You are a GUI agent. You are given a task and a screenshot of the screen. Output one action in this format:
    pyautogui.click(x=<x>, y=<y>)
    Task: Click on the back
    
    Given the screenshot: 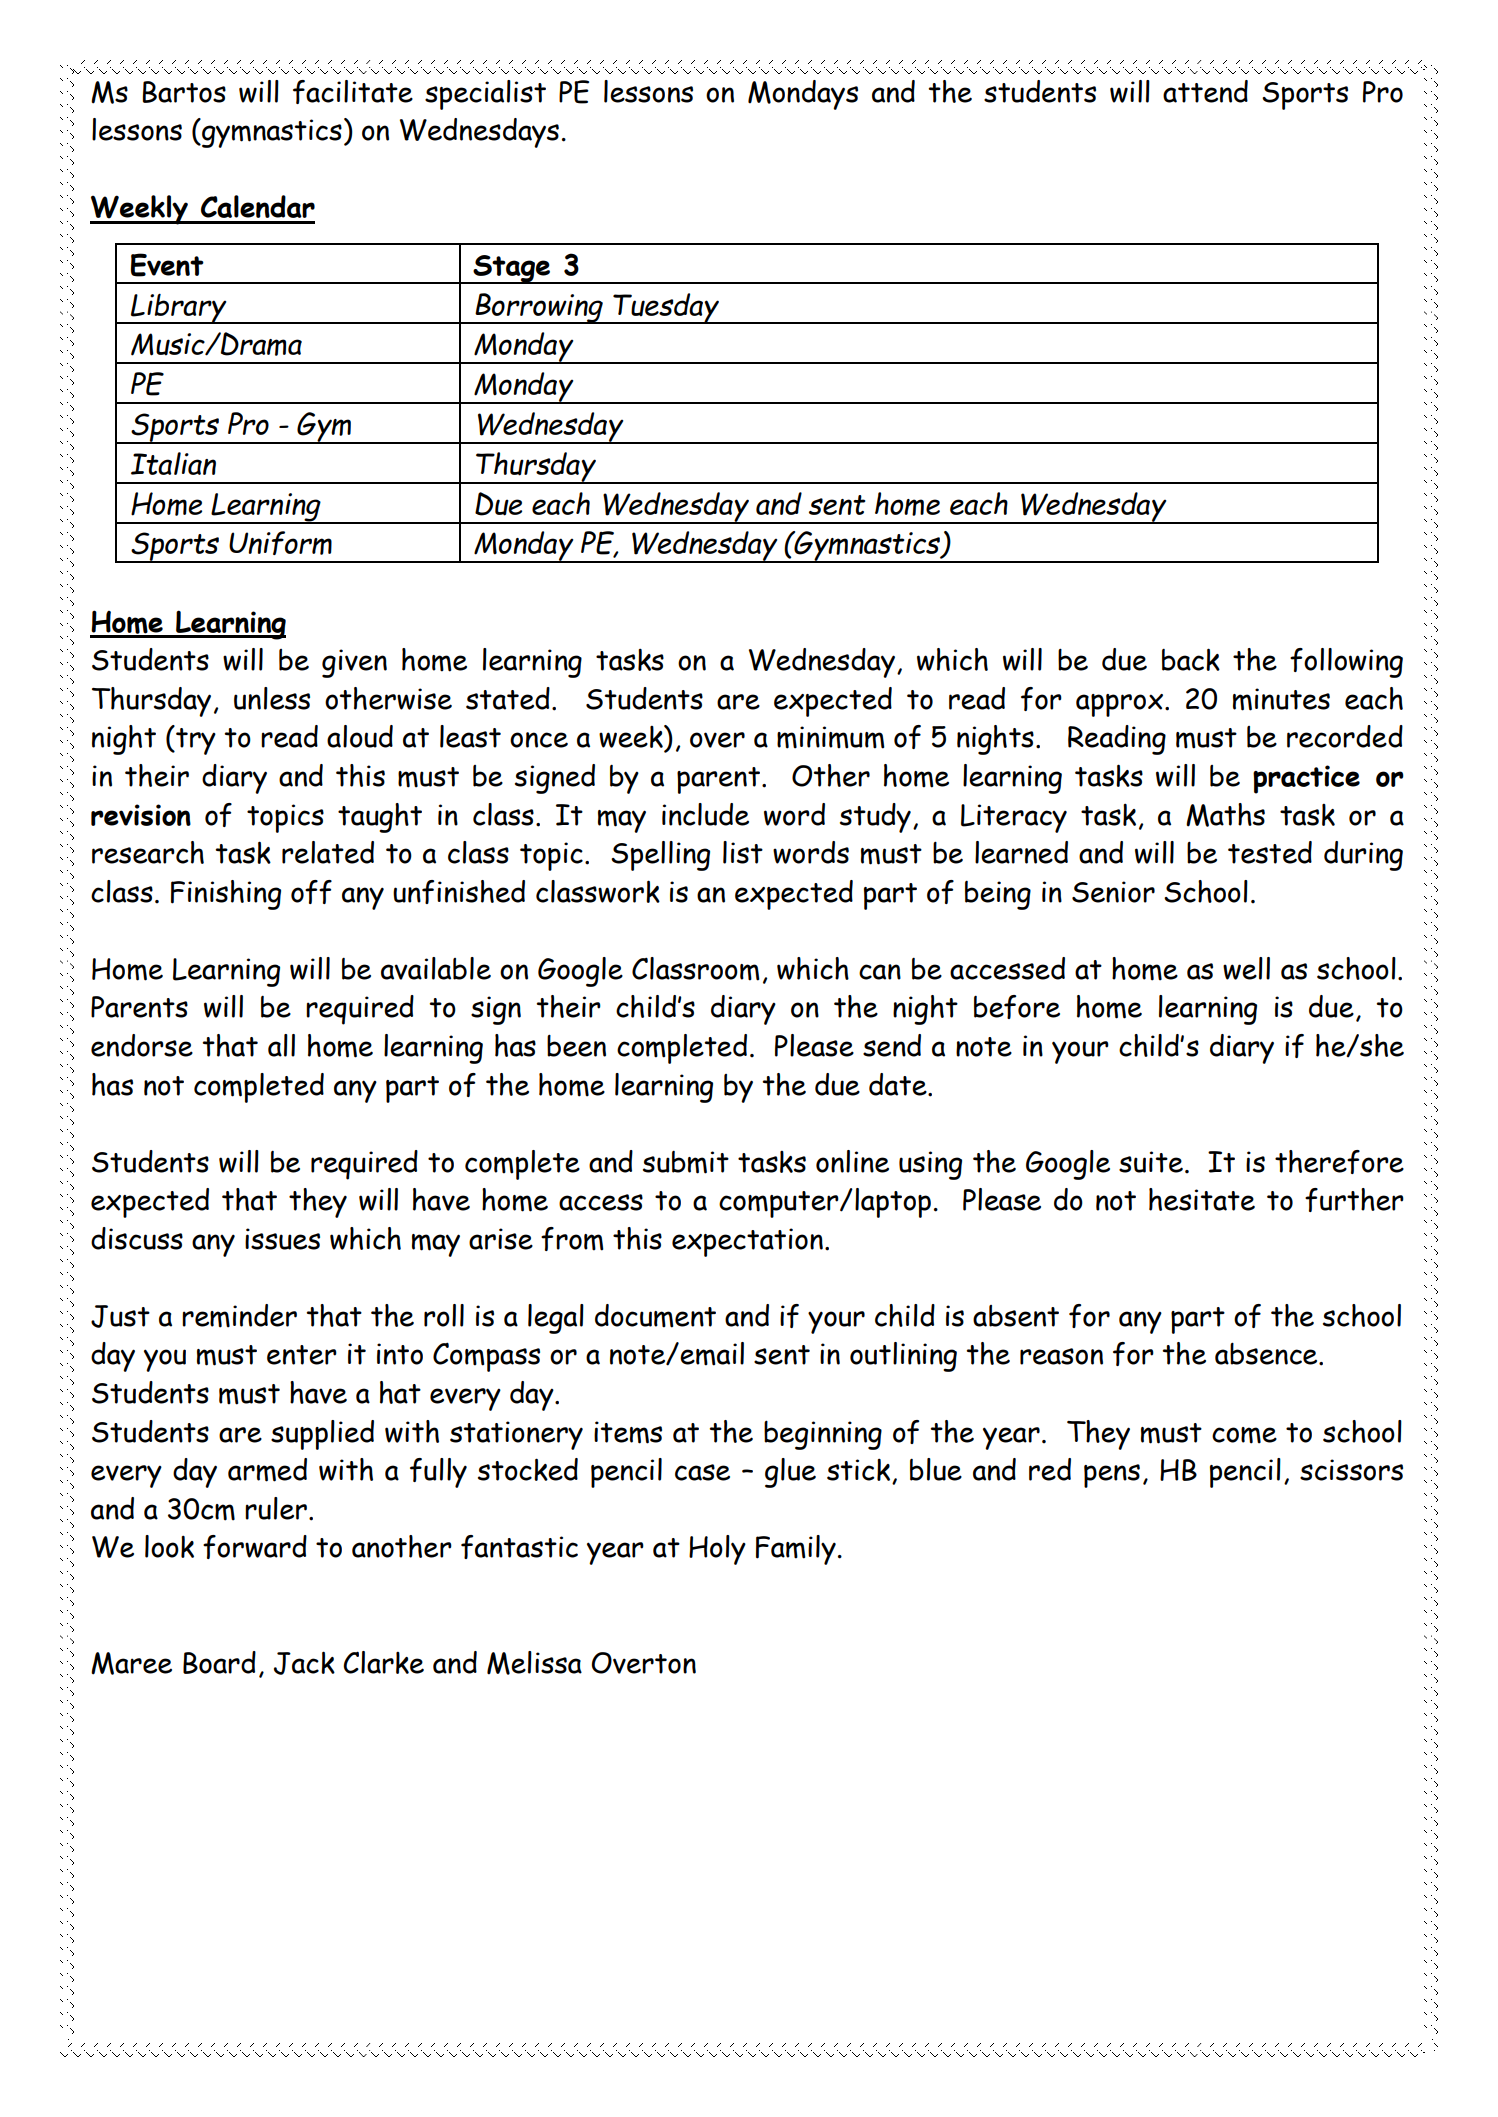 What is the action you would take?
    pyautogui.click(x=1191, y=659)
